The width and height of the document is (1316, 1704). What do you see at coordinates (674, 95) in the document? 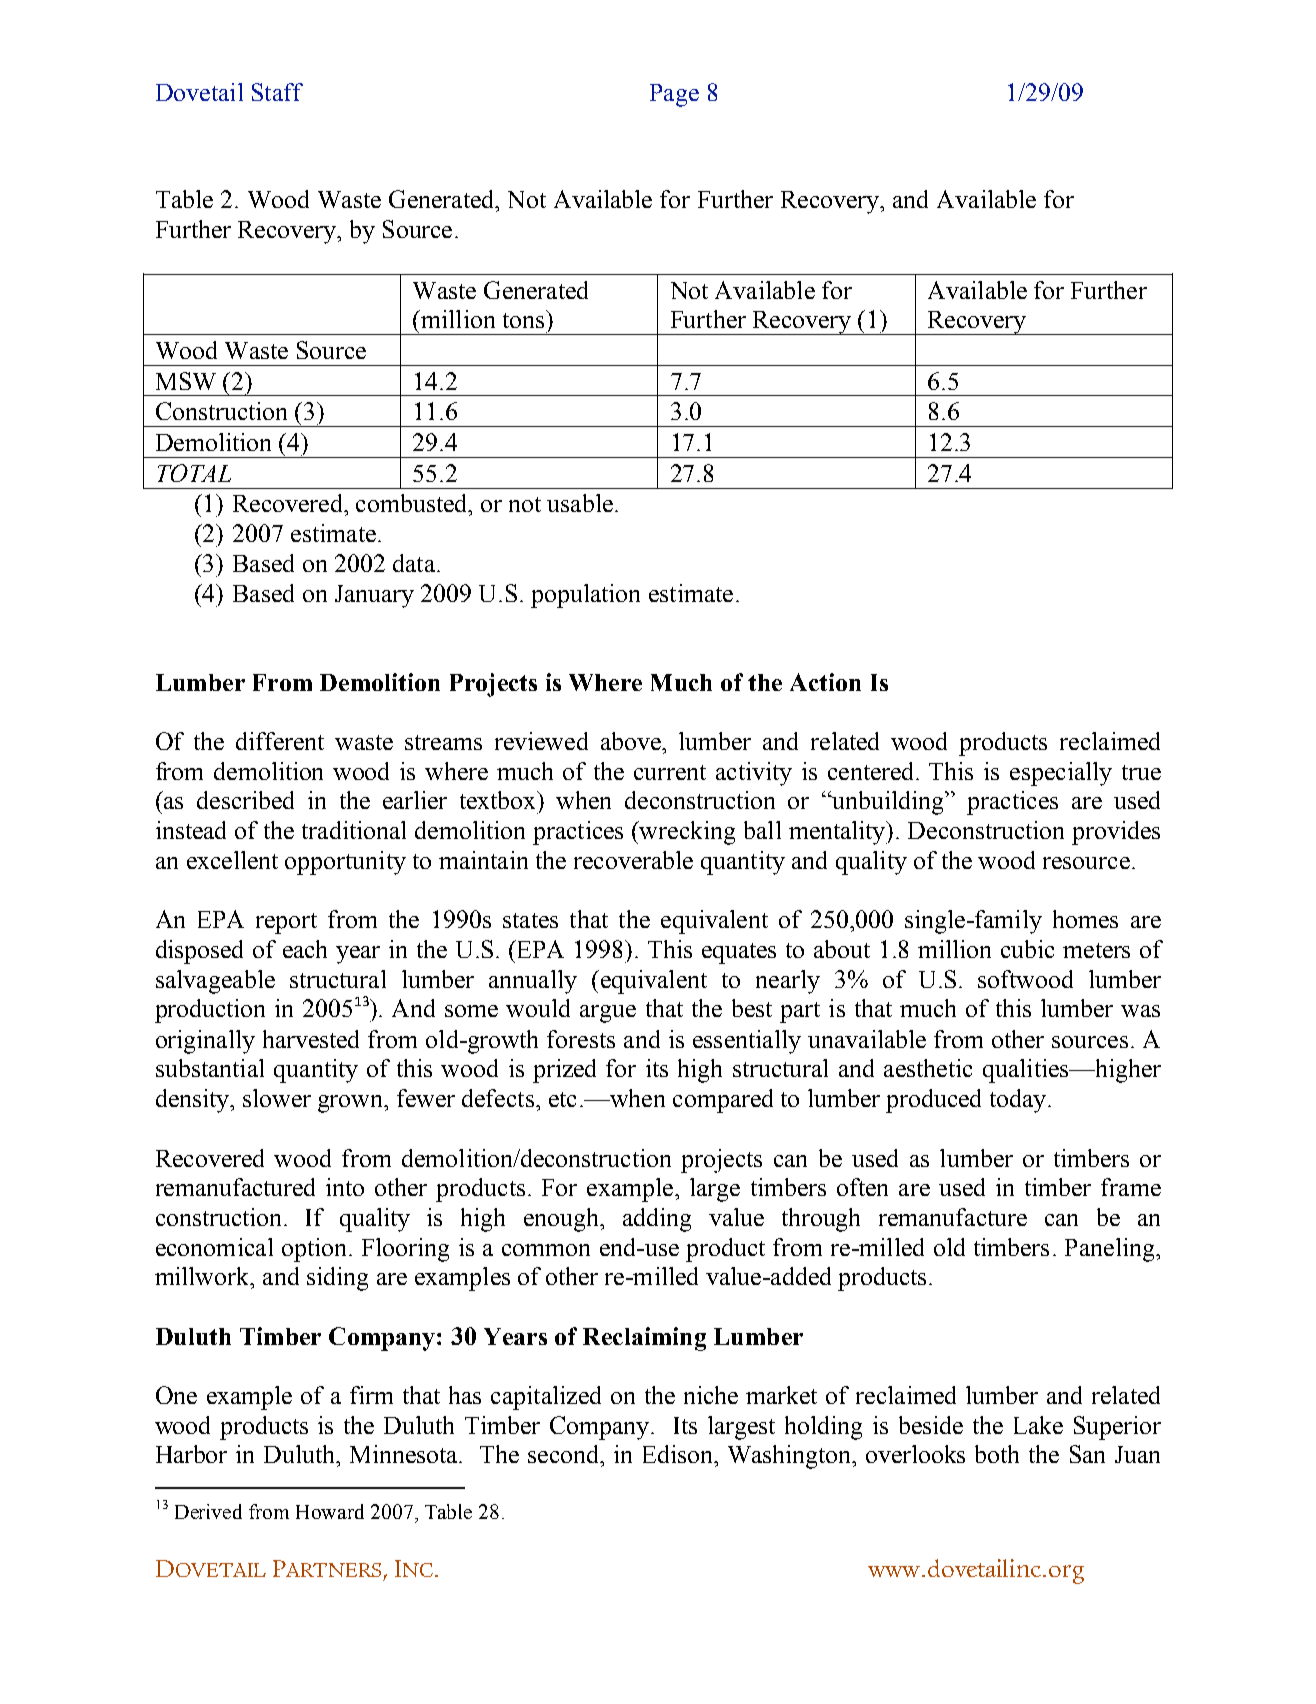
I see `Page` at bounding box center [674, 95].
